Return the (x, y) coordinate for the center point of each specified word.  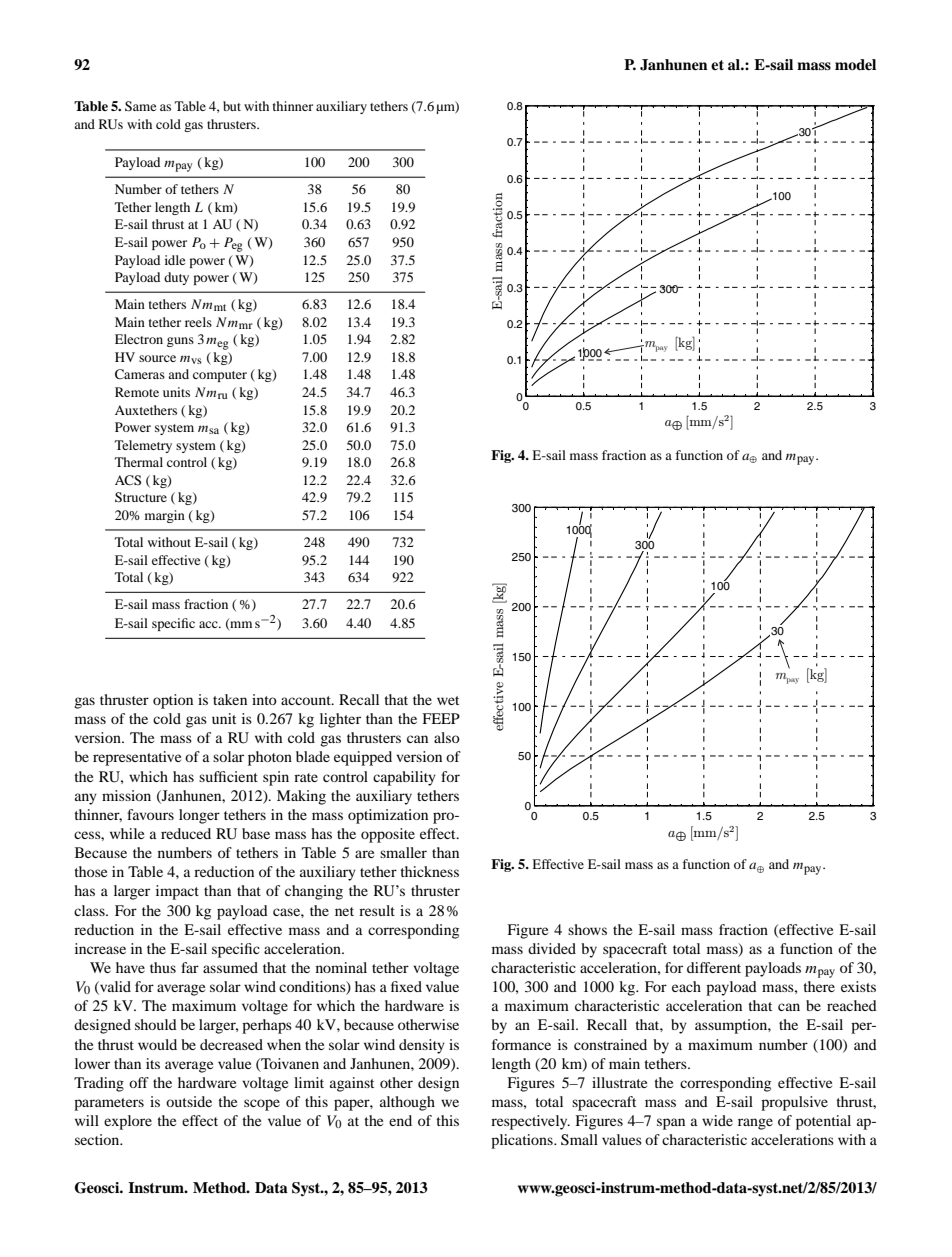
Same (140, 106)
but (232, 106)
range (755, 1124)
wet (448, 700)
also (447, 737)
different (714, 967)
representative (137, 758)
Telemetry (143, 446)
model (855, 64)
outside (189, 1101)
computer (220, 376)
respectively (530, 1122)
